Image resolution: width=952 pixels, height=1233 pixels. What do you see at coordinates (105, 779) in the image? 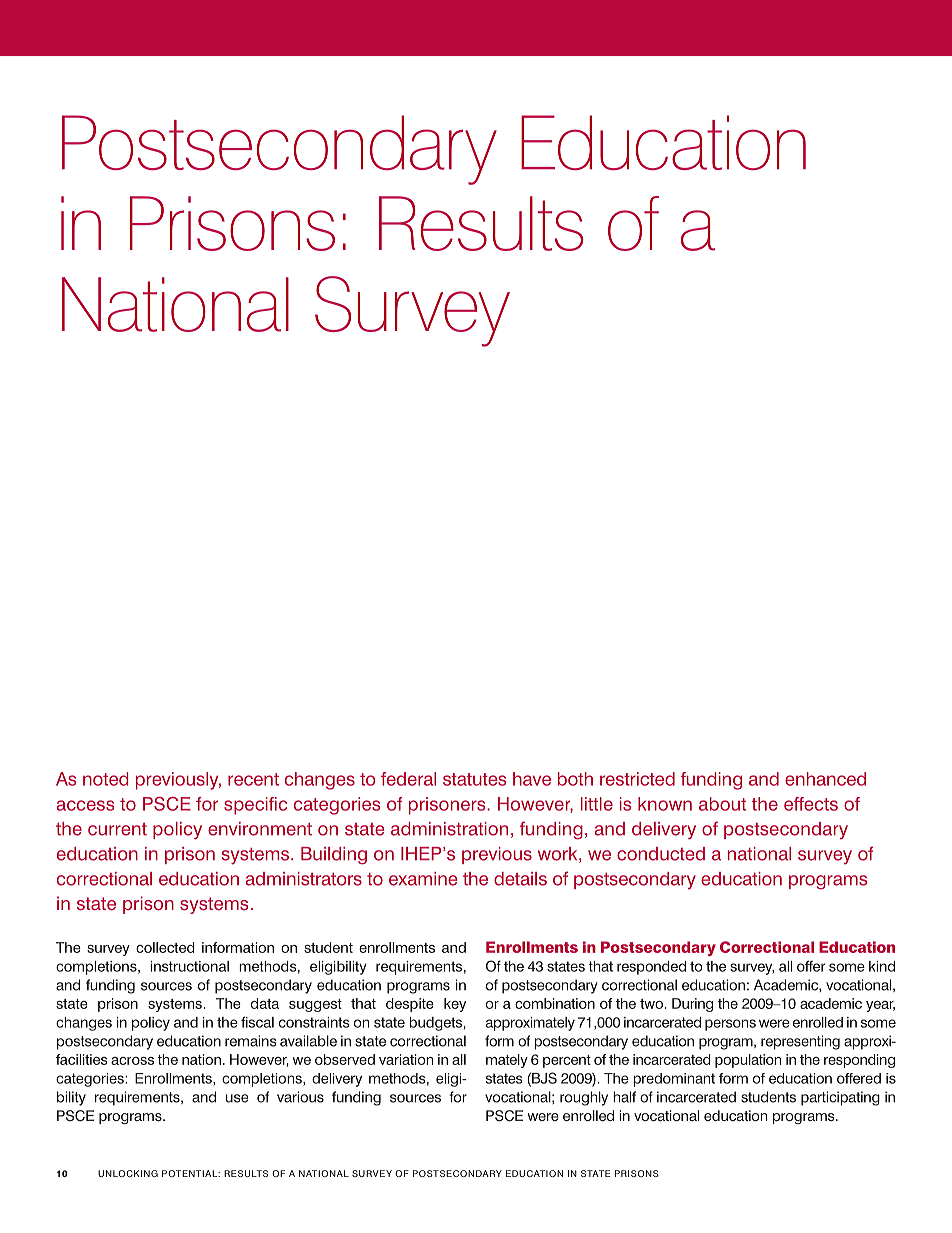
I see `noted` at bounding box center [105, 779].
